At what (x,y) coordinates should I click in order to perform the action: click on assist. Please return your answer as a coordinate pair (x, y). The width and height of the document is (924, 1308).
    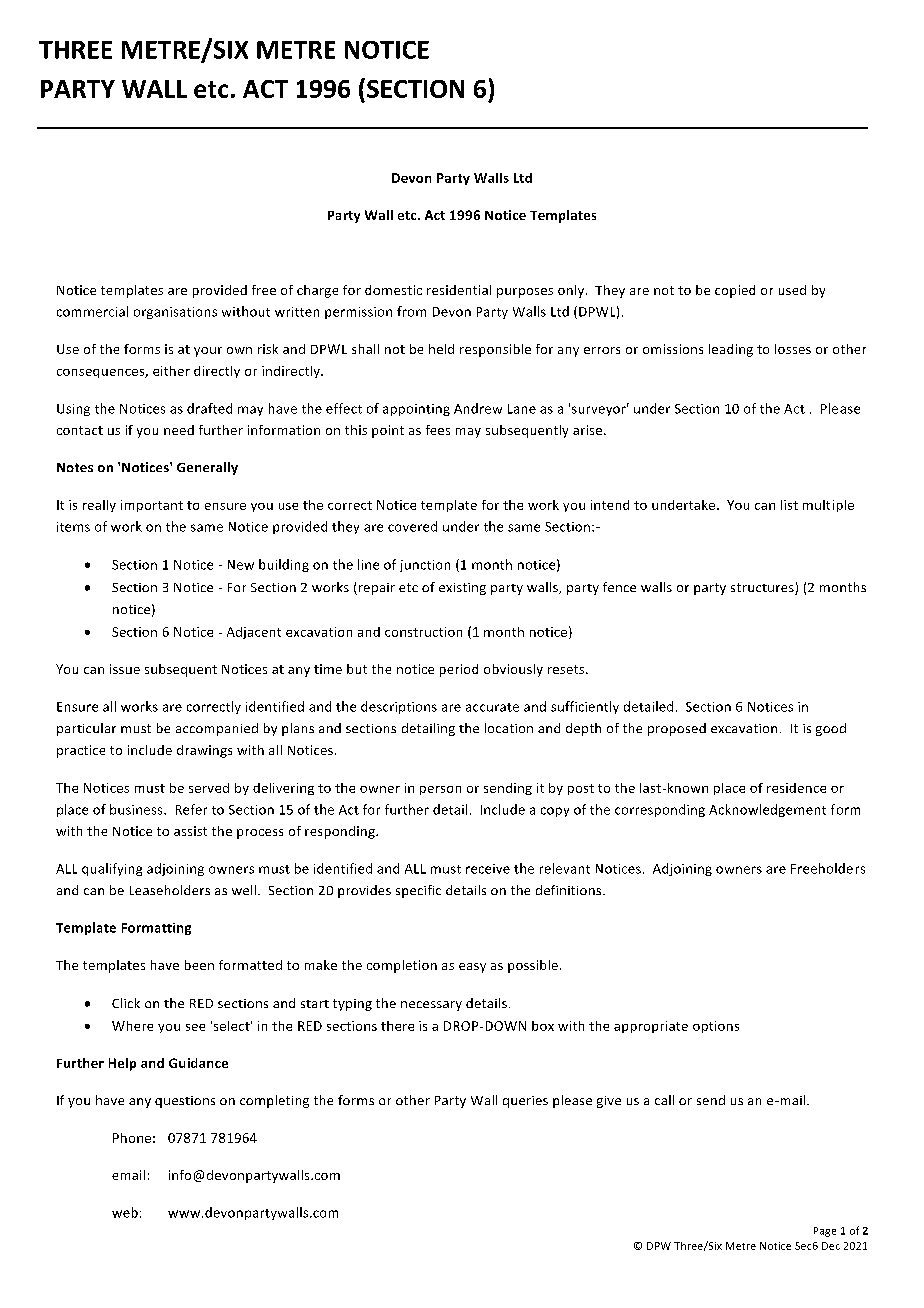
    Looking at the image, I should click on (190, 831).
